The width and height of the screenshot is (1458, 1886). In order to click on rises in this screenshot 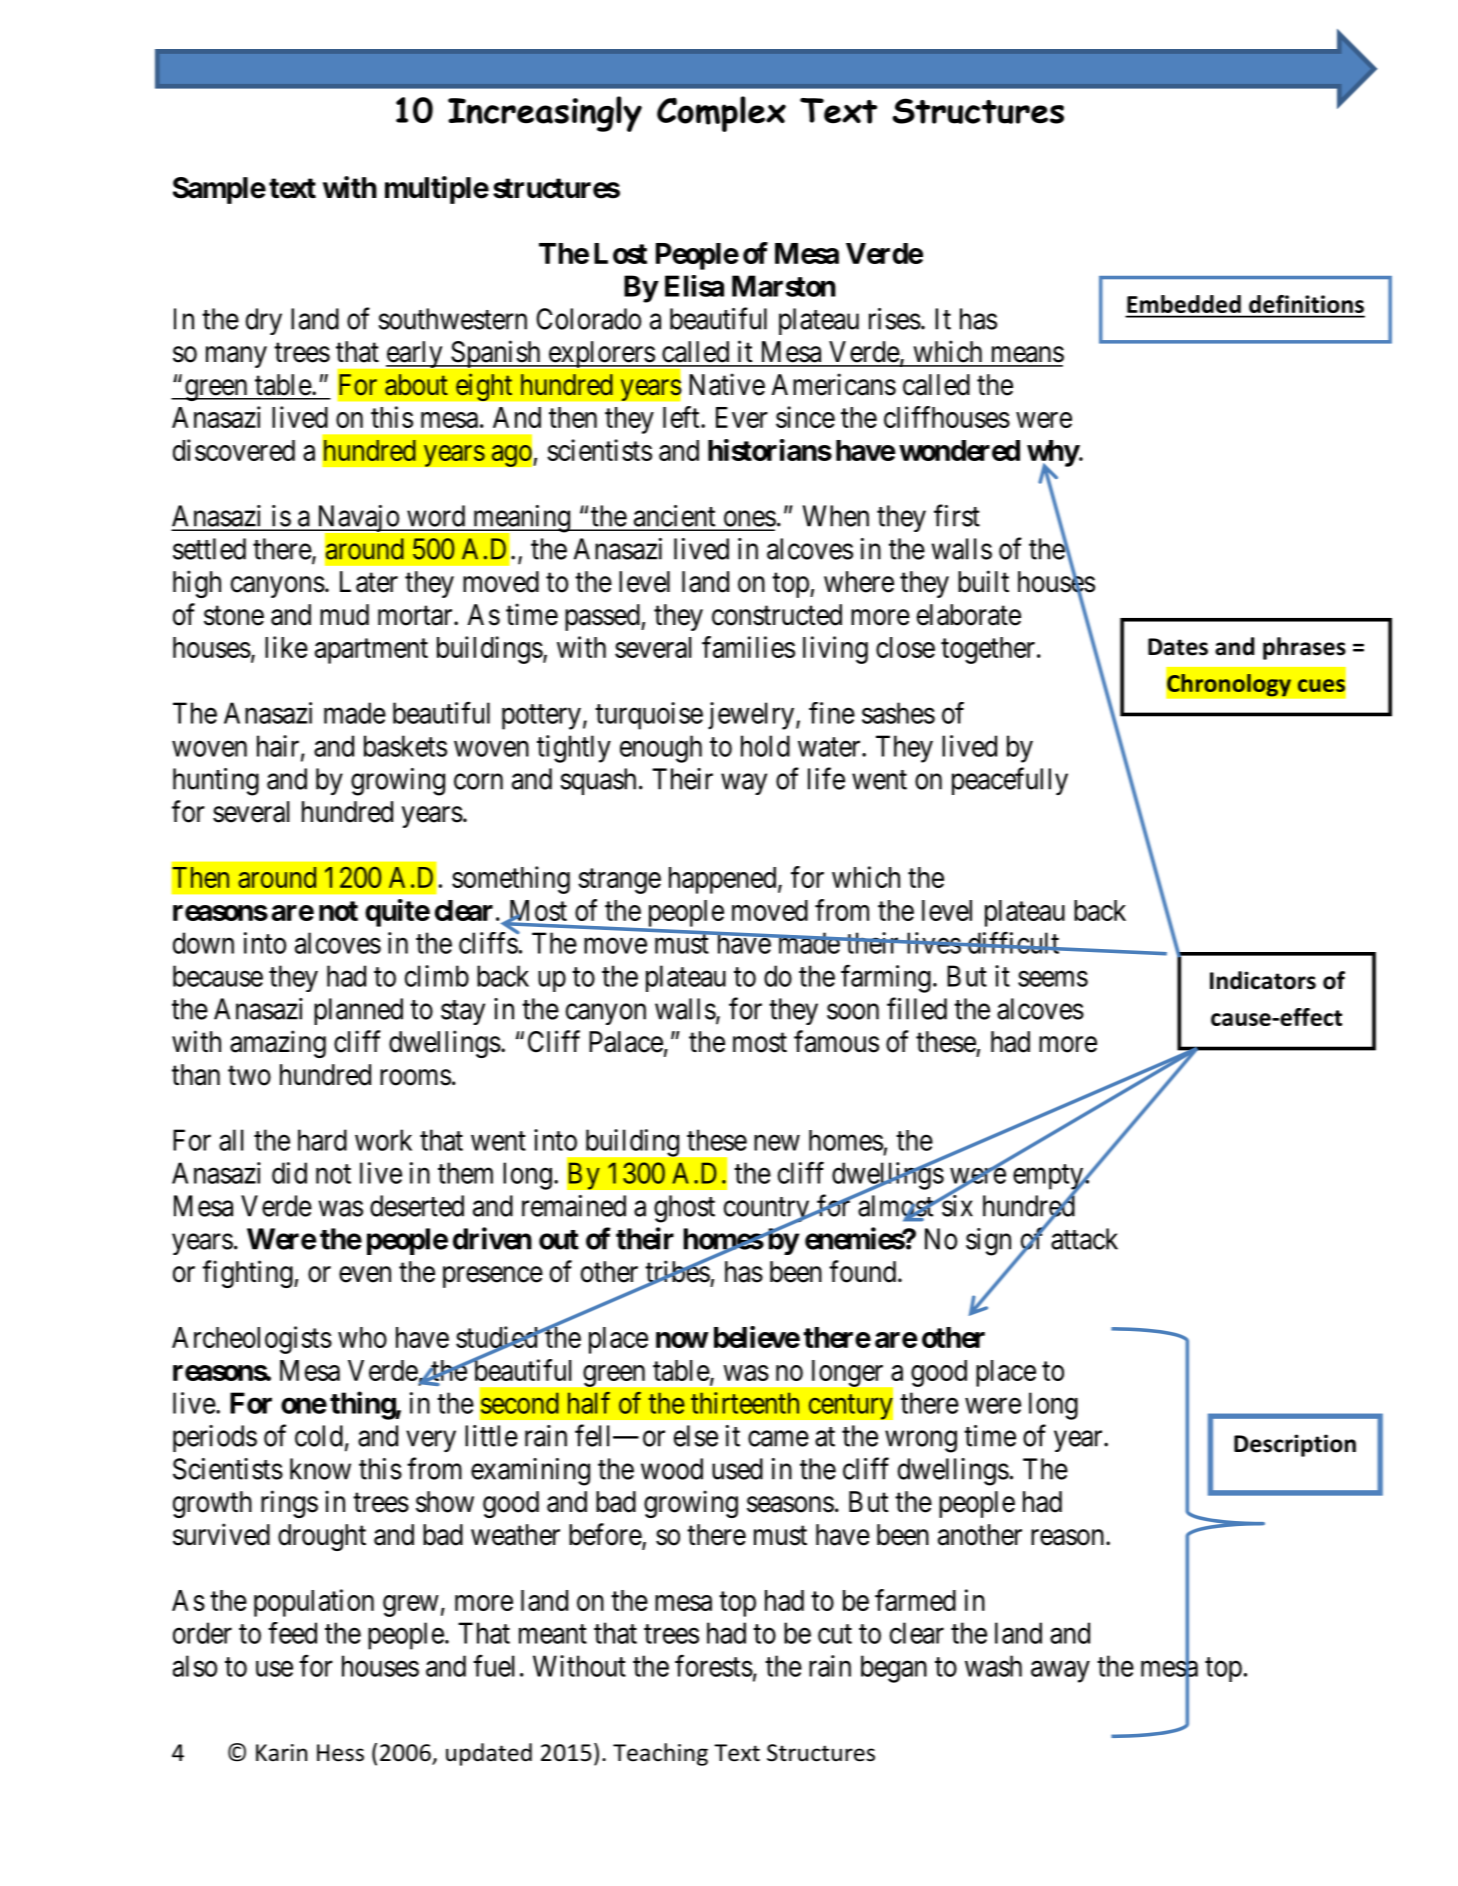, I will do `click(895, 319)`.
